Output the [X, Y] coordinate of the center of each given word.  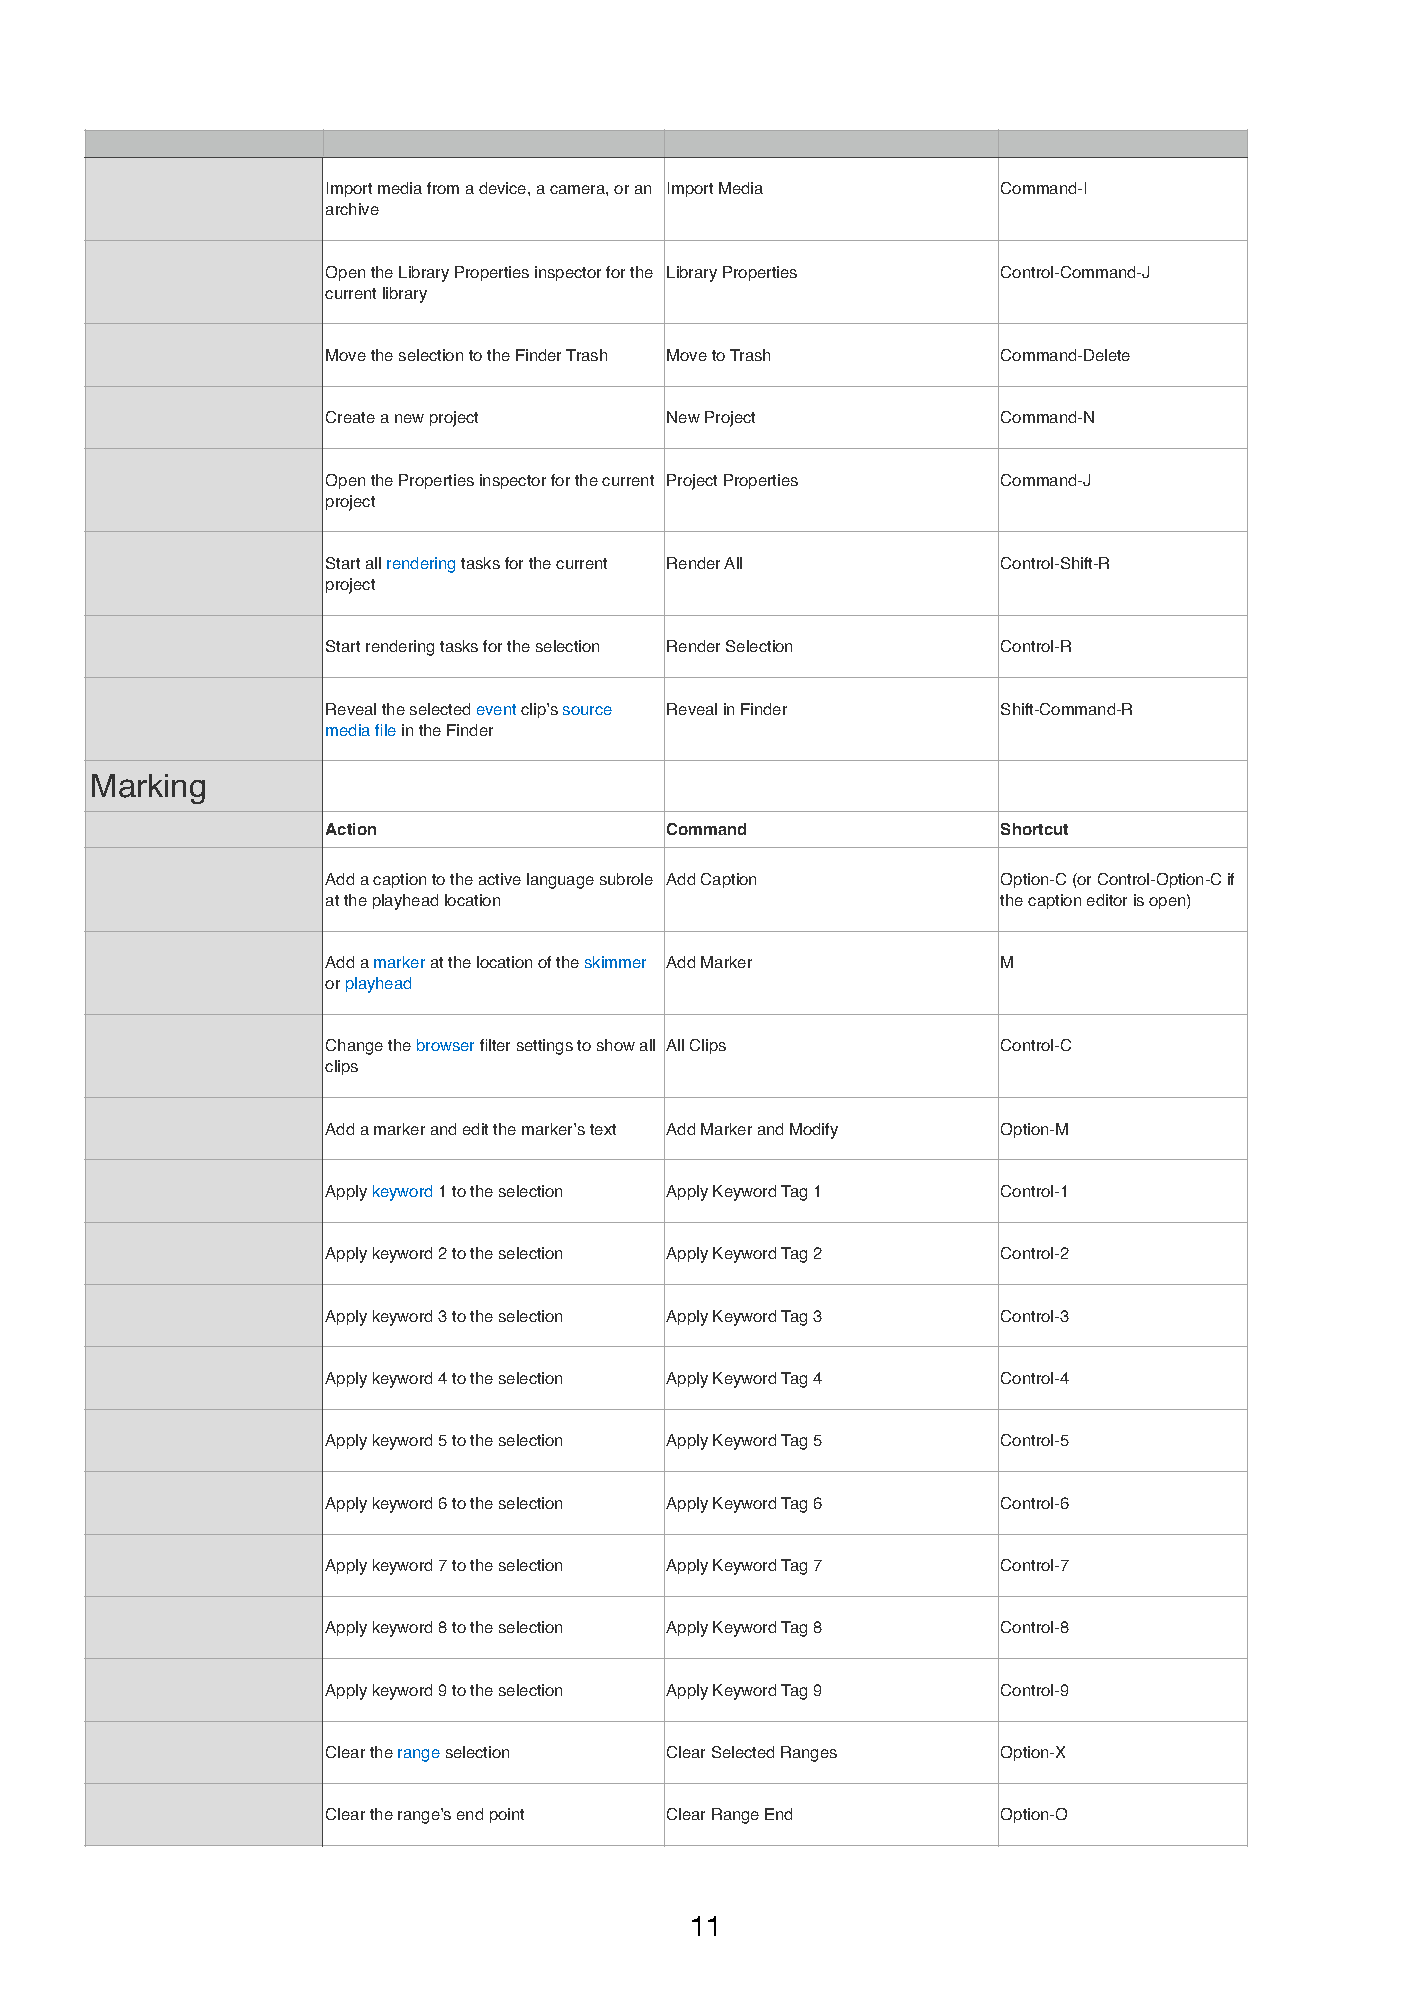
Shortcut [1034, 829]
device [504, 188]
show [616, 1045]
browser [445, 1045]
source [587, 710]
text [603, 1129]
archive [352, 209]
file [385, 730]
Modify [814, 1131]
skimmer [615, 962]
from [443, 188]
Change [354, 1047]
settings [545, 1047]
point [507, 1815]
